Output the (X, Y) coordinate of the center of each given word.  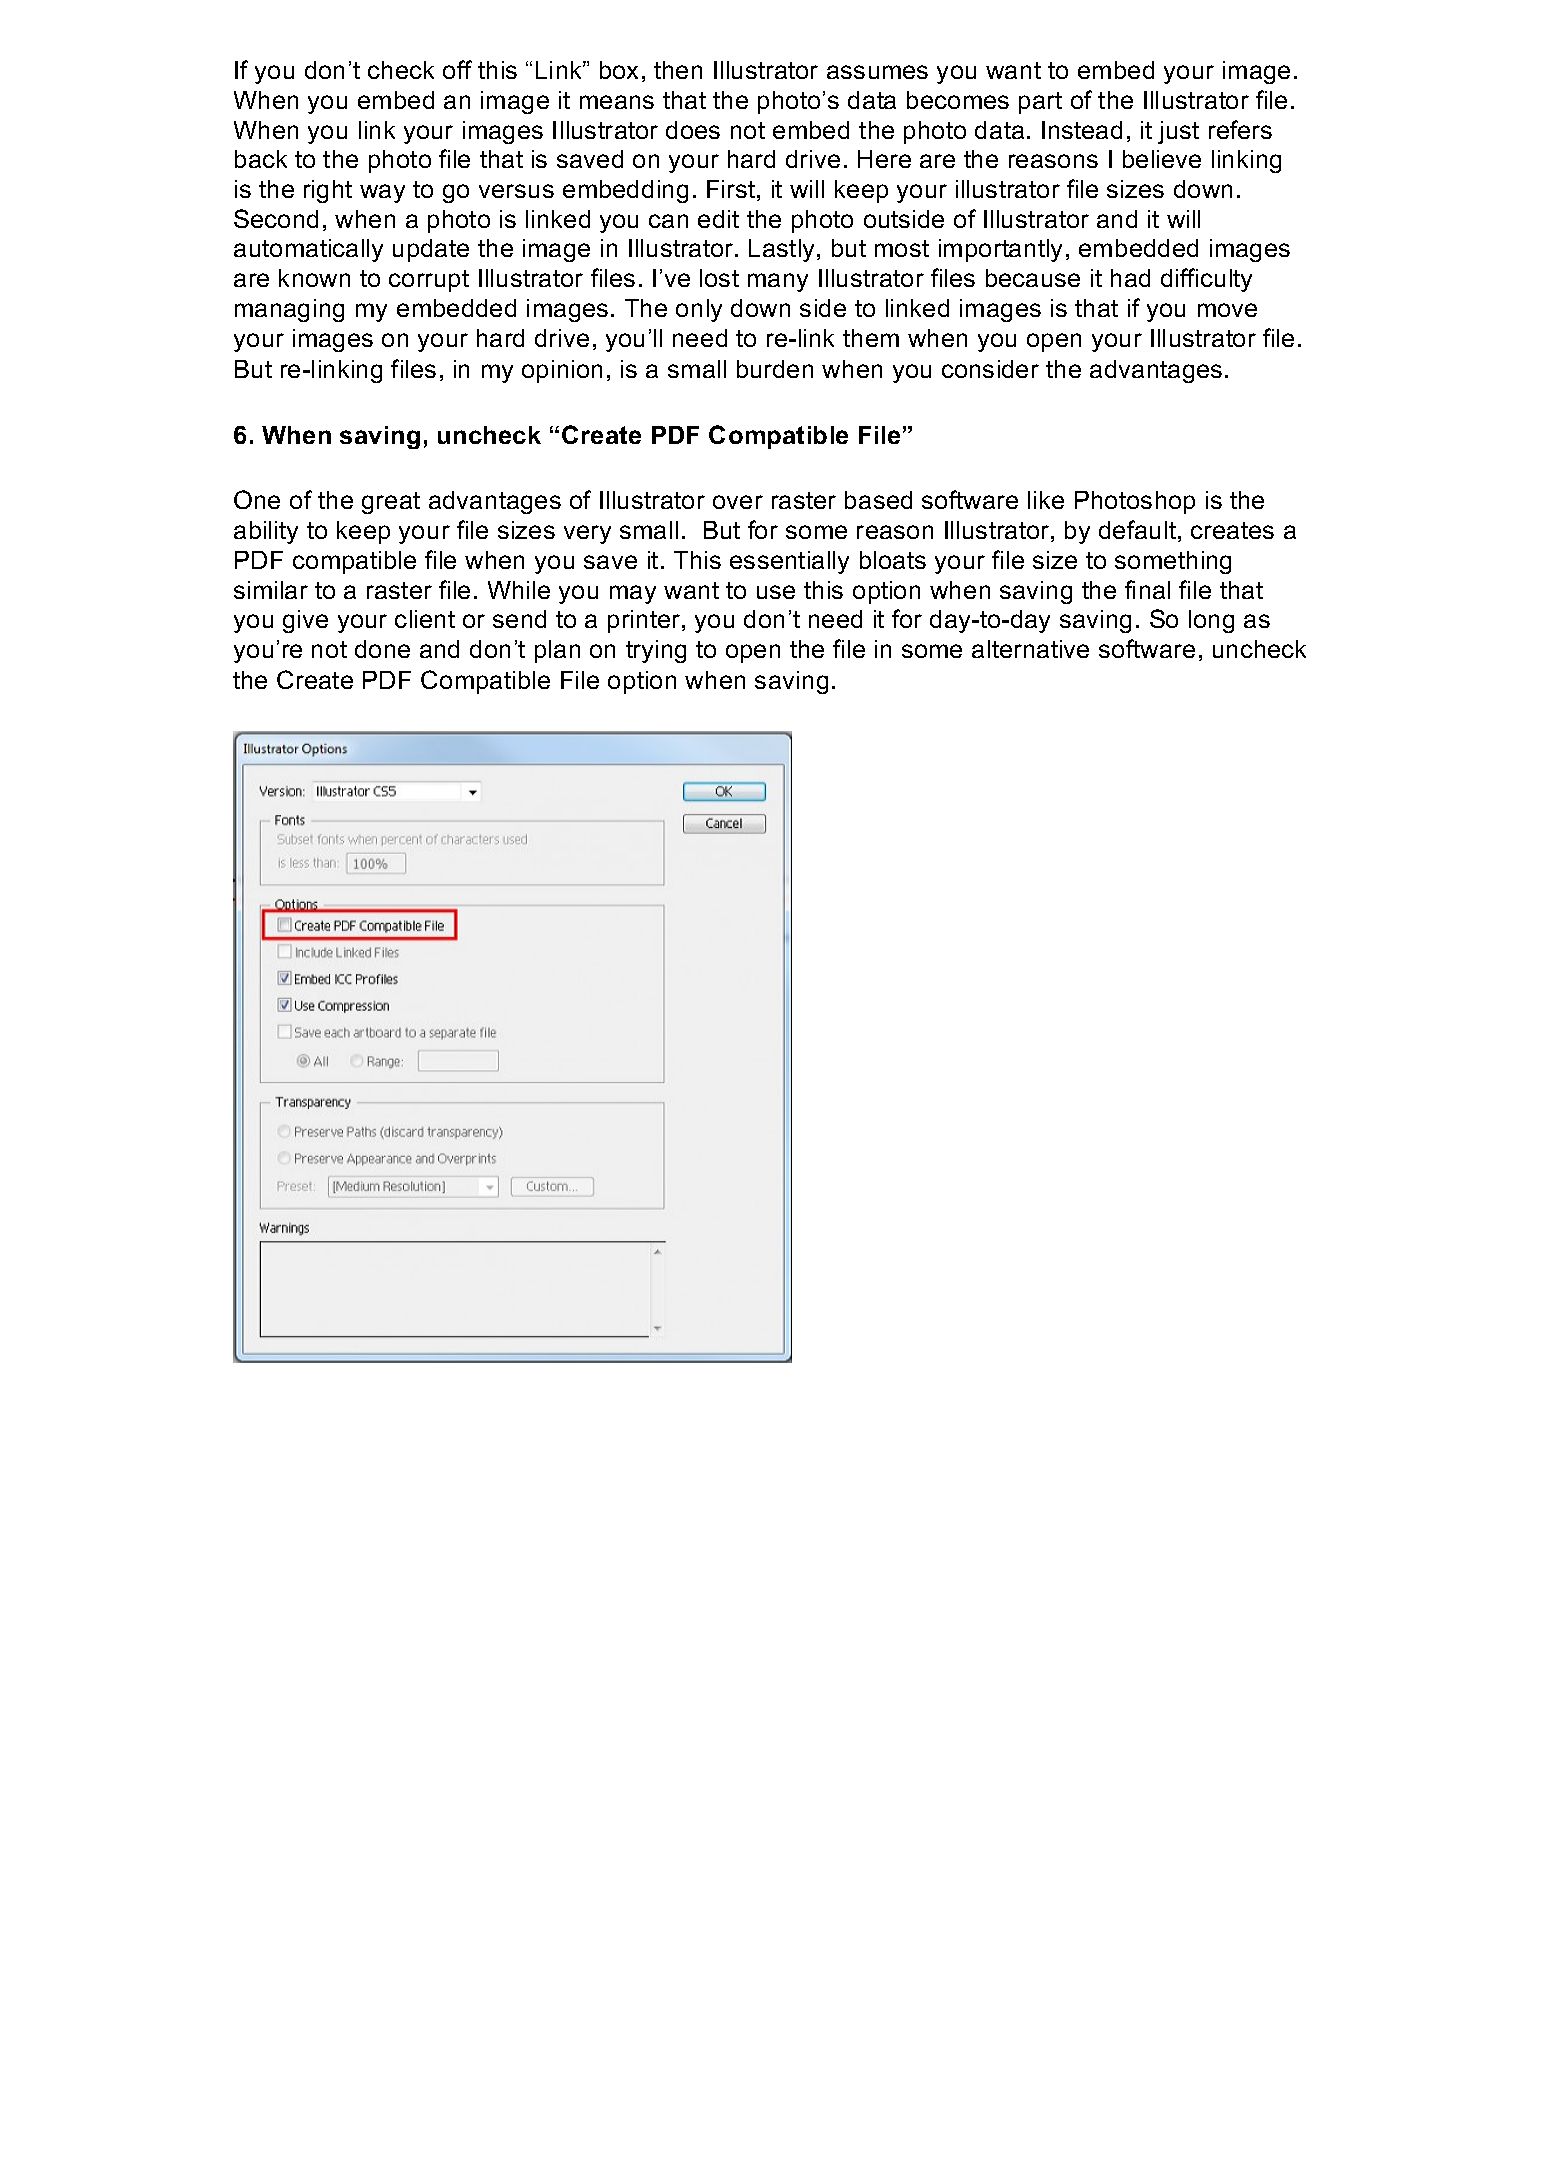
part (1040, 103)
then (678, 70)
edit (718, 219)
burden (775, 369)
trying (656, 651)
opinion (562, 371)
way (382, 193)
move (1227, 310)
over (738, 502)
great (391, 503)
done (382, 649)
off (457, 69)
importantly (1000, 250)
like (1046, 500)
